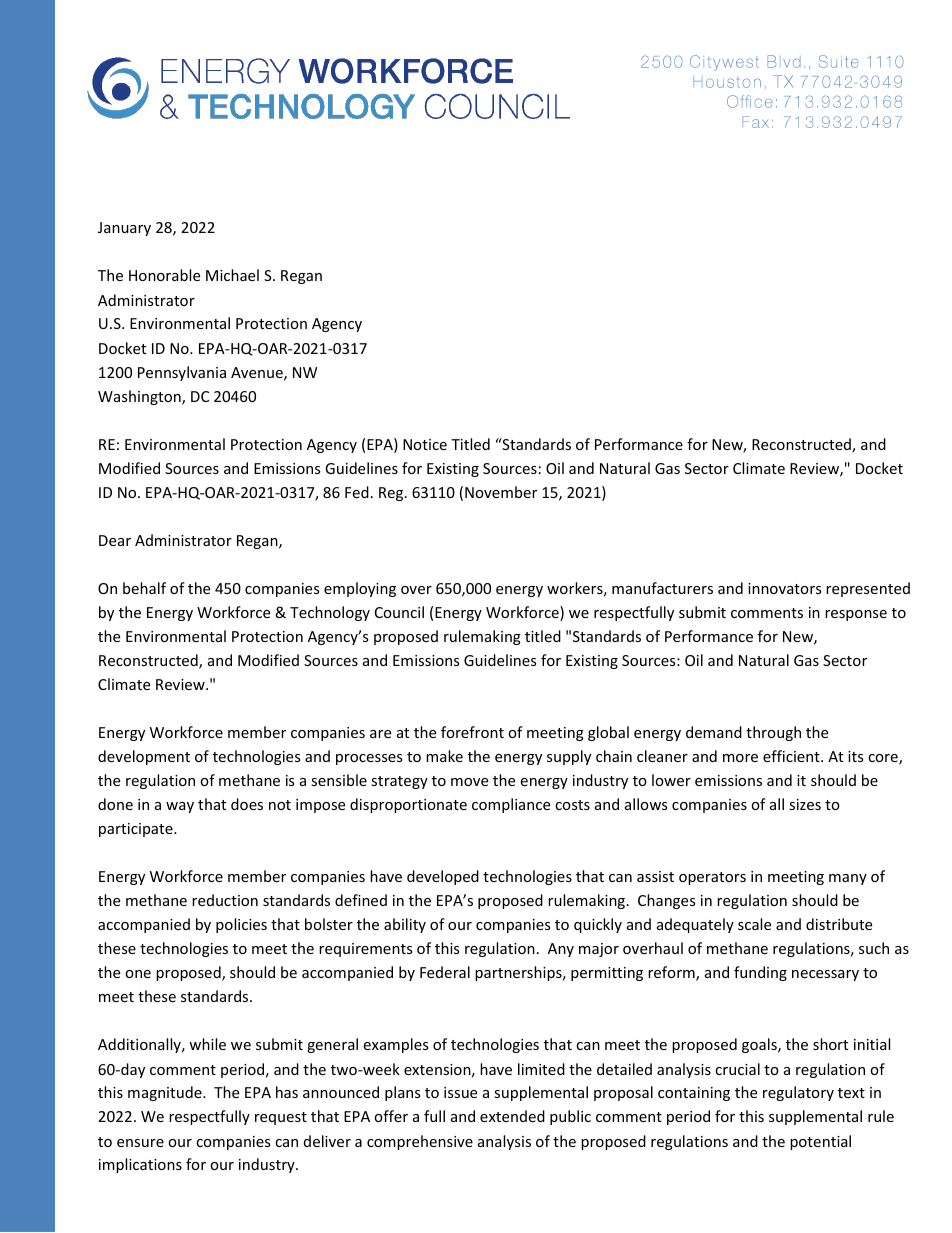  I want to click on development, so click(144, 757).
